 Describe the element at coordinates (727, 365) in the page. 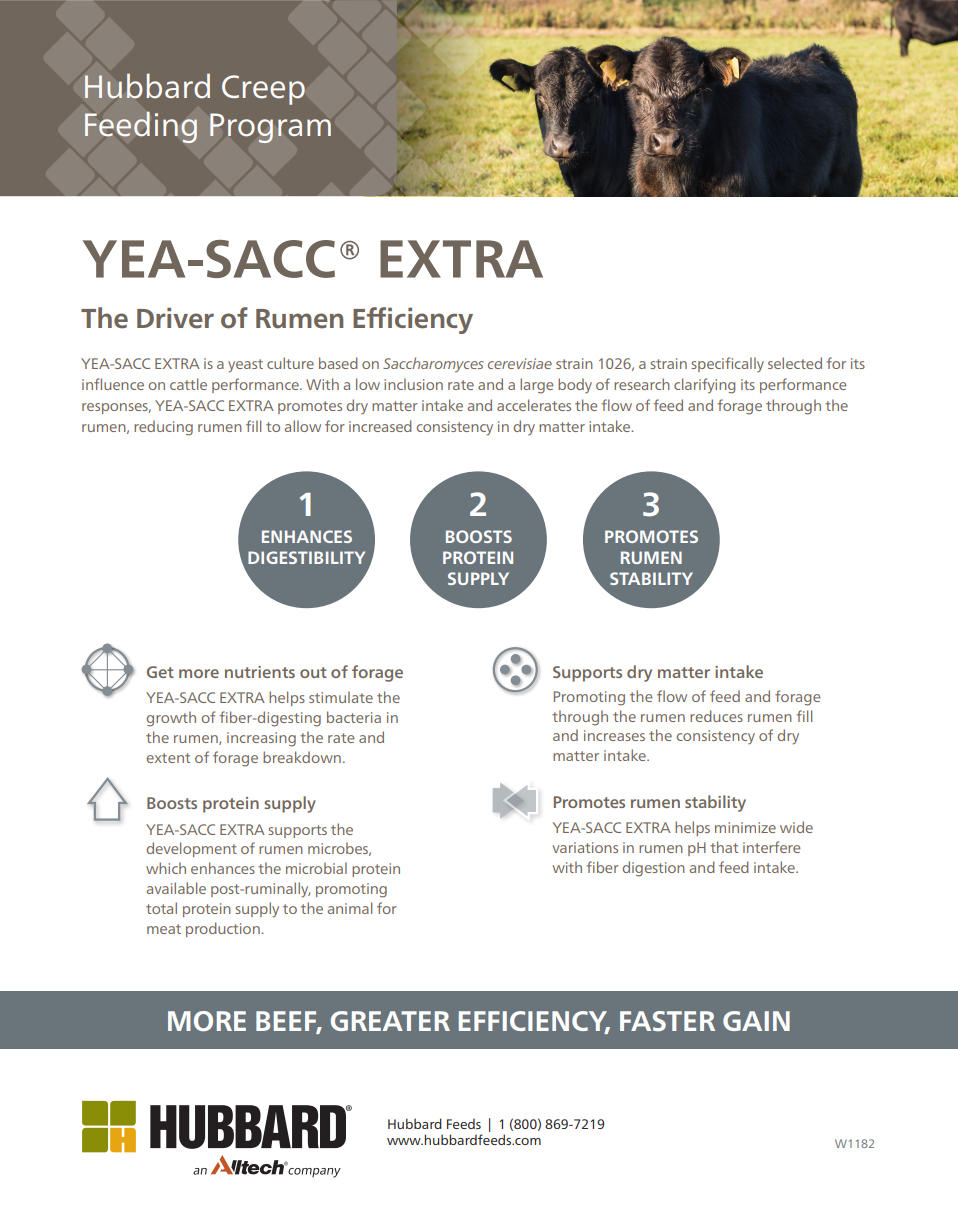

I see `specifically` at that location.
